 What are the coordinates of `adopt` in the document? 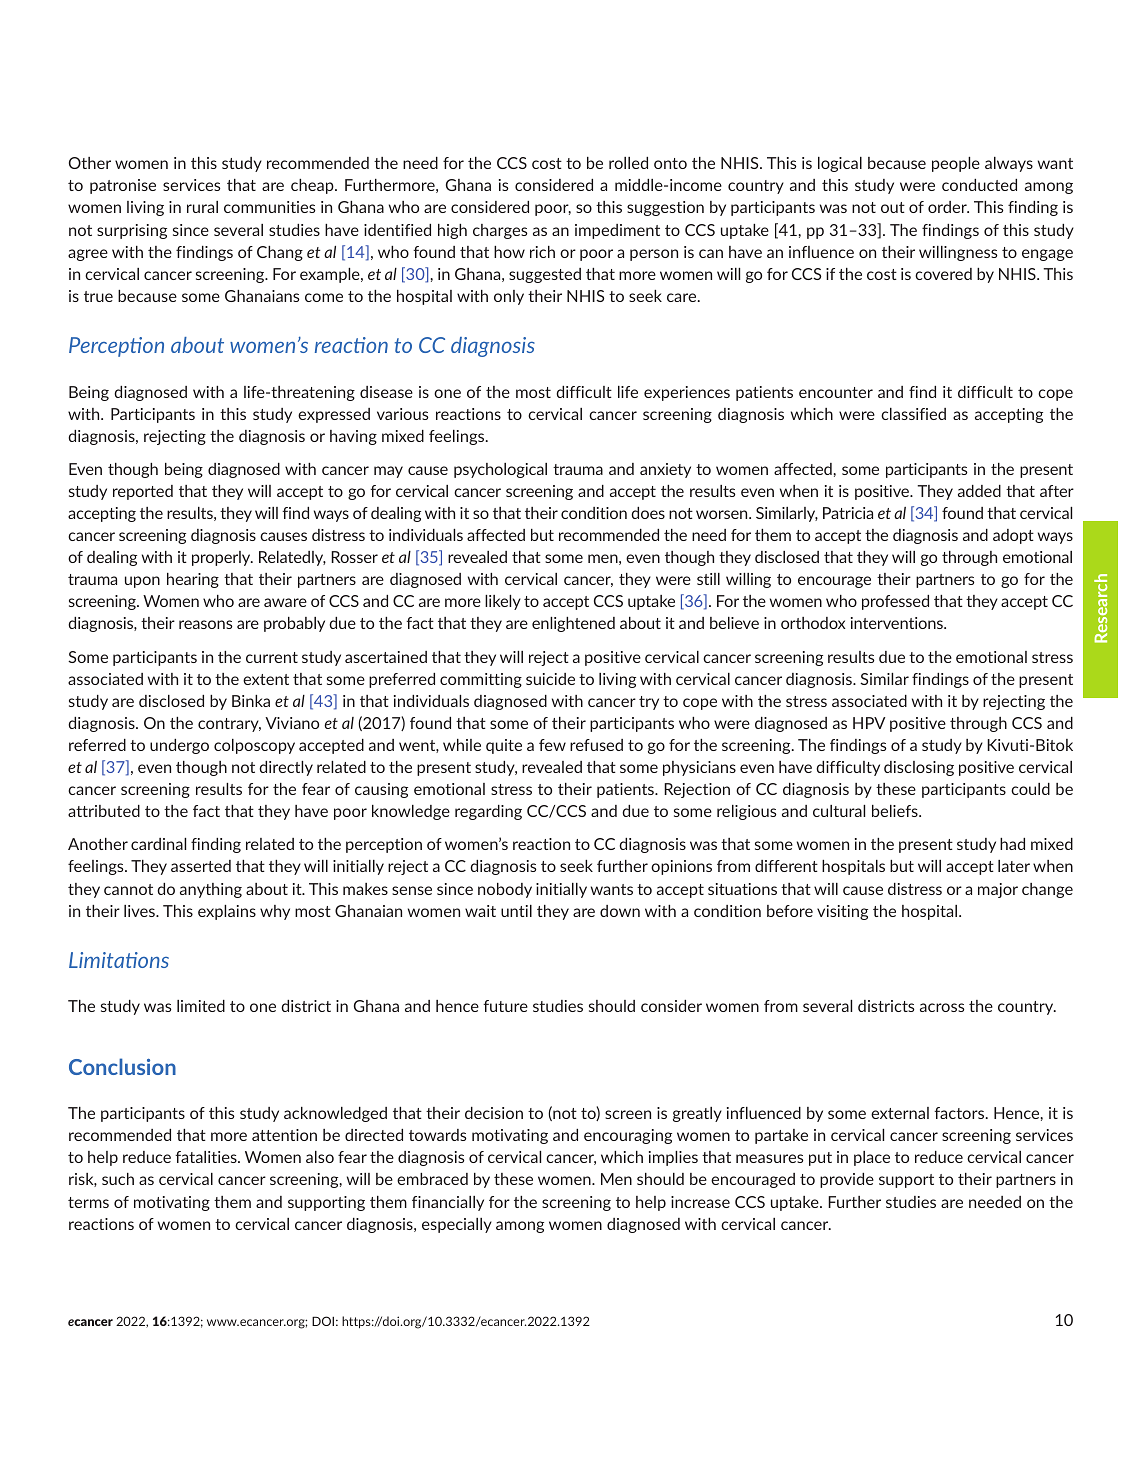 It's located at (1013, 536).
